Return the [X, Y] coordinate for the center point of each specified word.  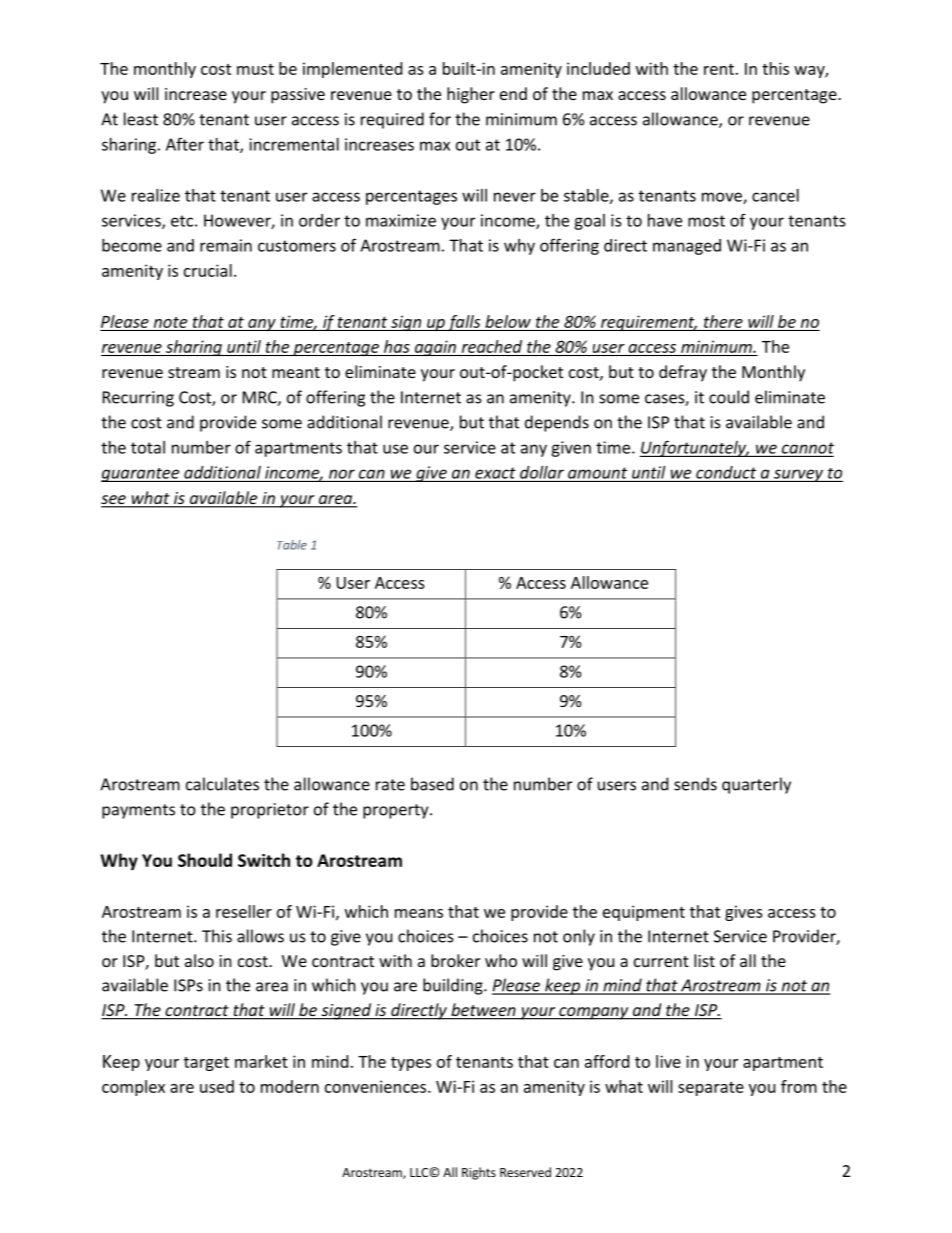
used [217, 1086]
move [723, 198]
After [185, 144]
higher [471, 95]
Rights [479, 1173]
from [799, 1086]
